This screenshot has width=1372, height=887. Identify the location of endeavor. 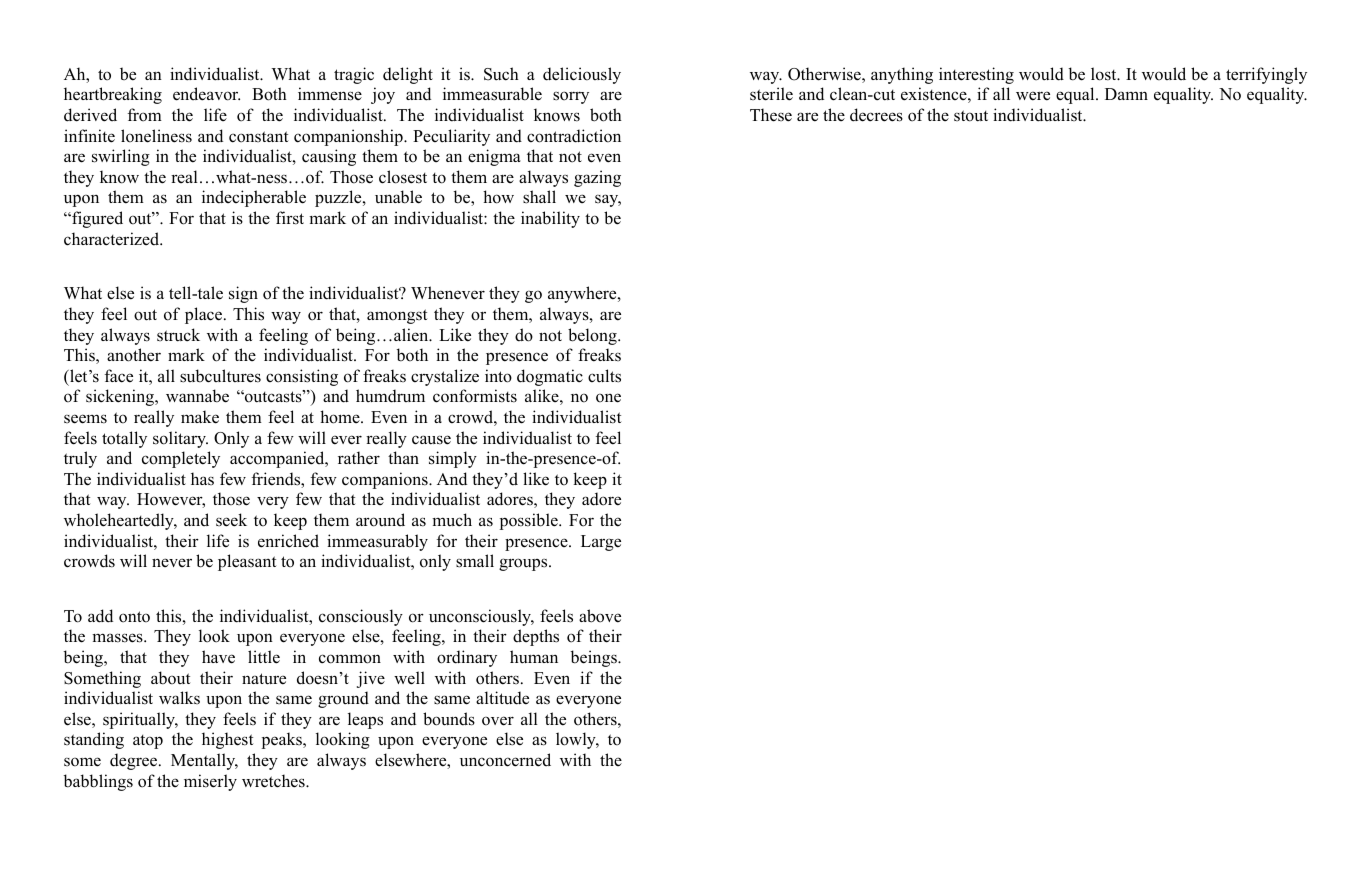
(206, 94).
